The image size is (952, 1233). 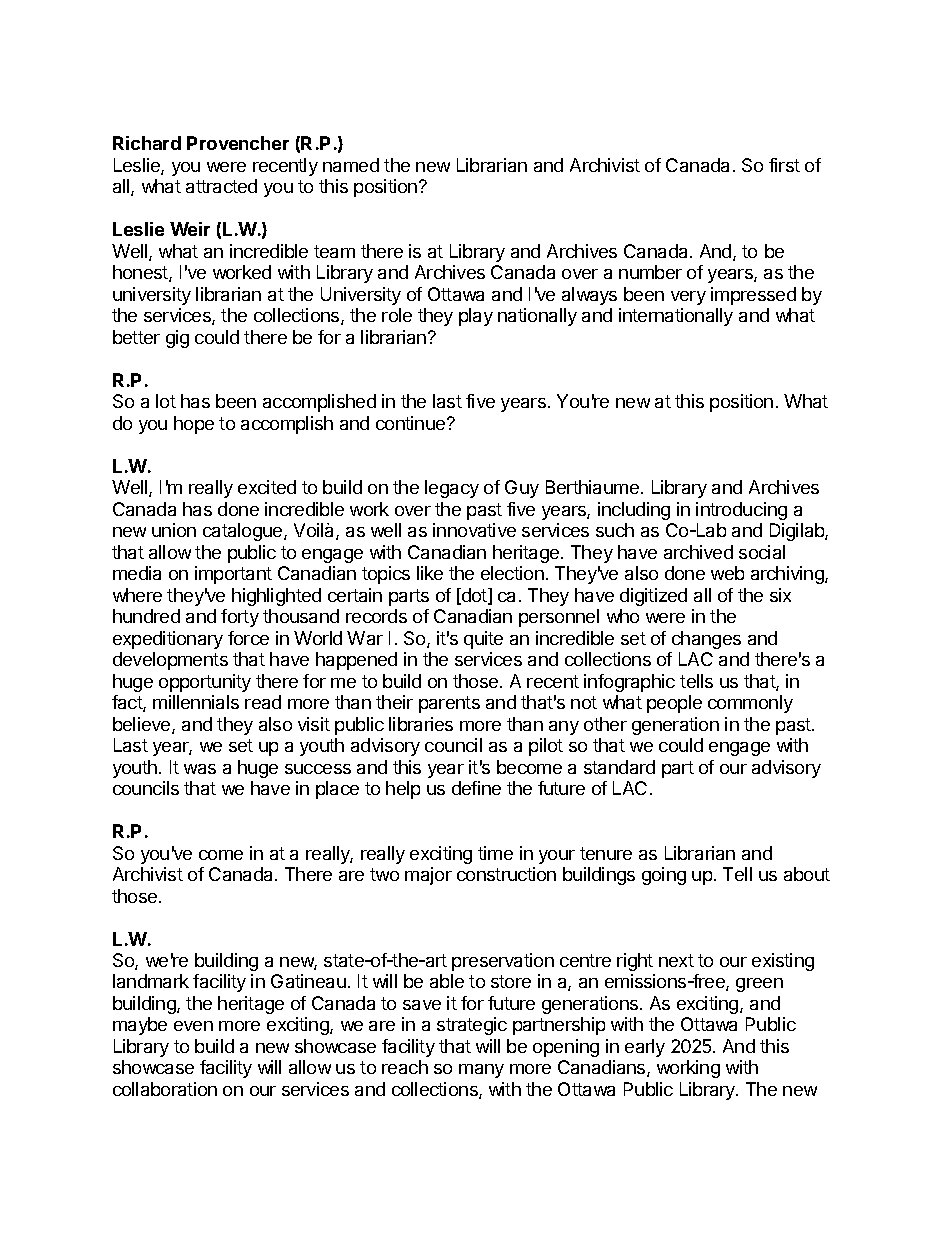 I want to click on attracted, so click(x=221, y=186).
